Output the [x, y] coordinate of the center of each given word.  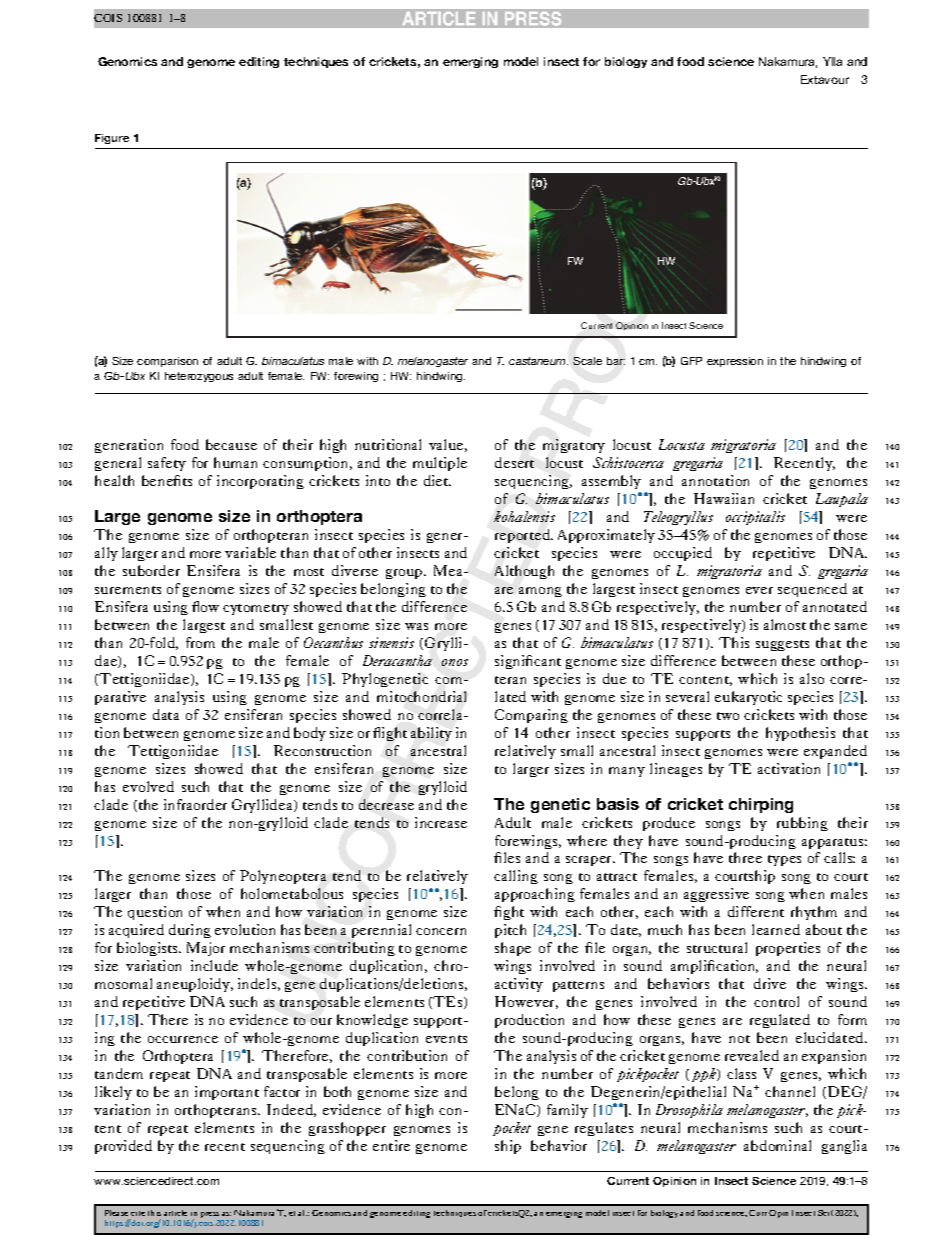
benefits [167, 480]
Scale [587, 361]
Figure [112, 139]
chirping [761, 805]
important [227, 1093]
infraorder [195, 804]
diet [437, 480]
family [567, 1111]
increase [441, 822]
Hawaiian [724, 498]
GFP [691, 361]
